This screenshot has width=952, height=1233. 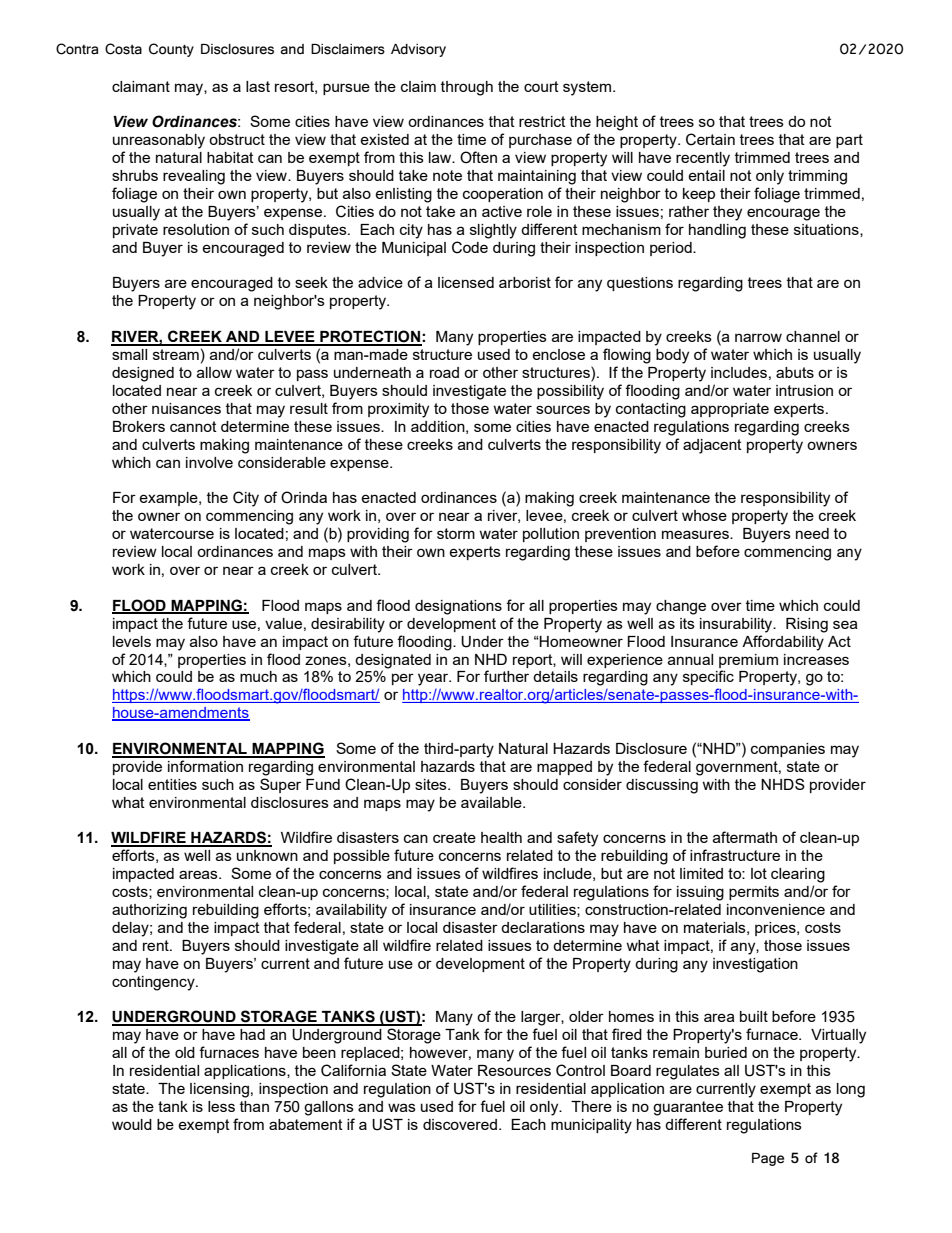 I want to click on Page, so click(x=768, y=1159).
